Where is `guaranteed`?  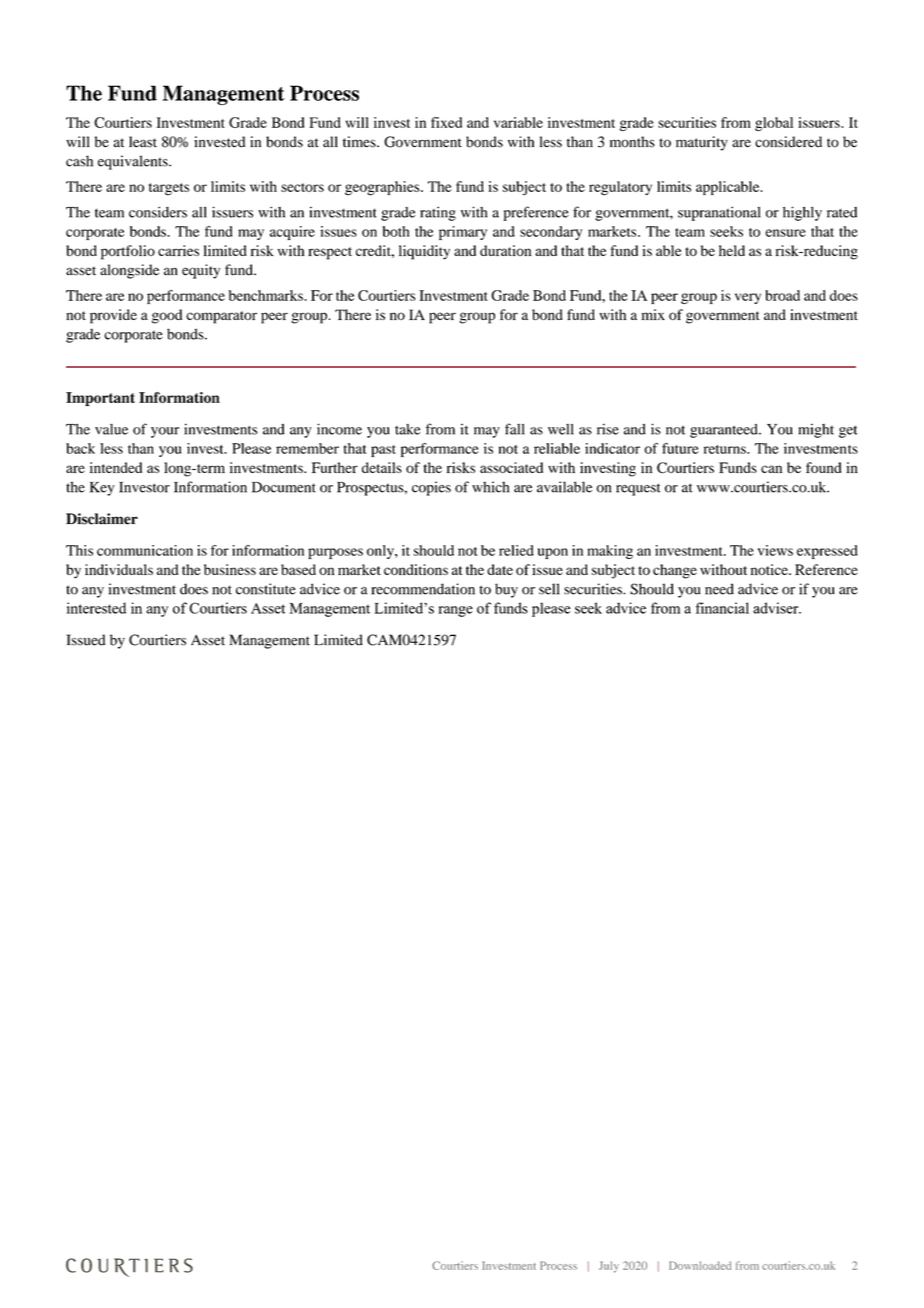 guaranteed is located at coordinates (725, 431).
